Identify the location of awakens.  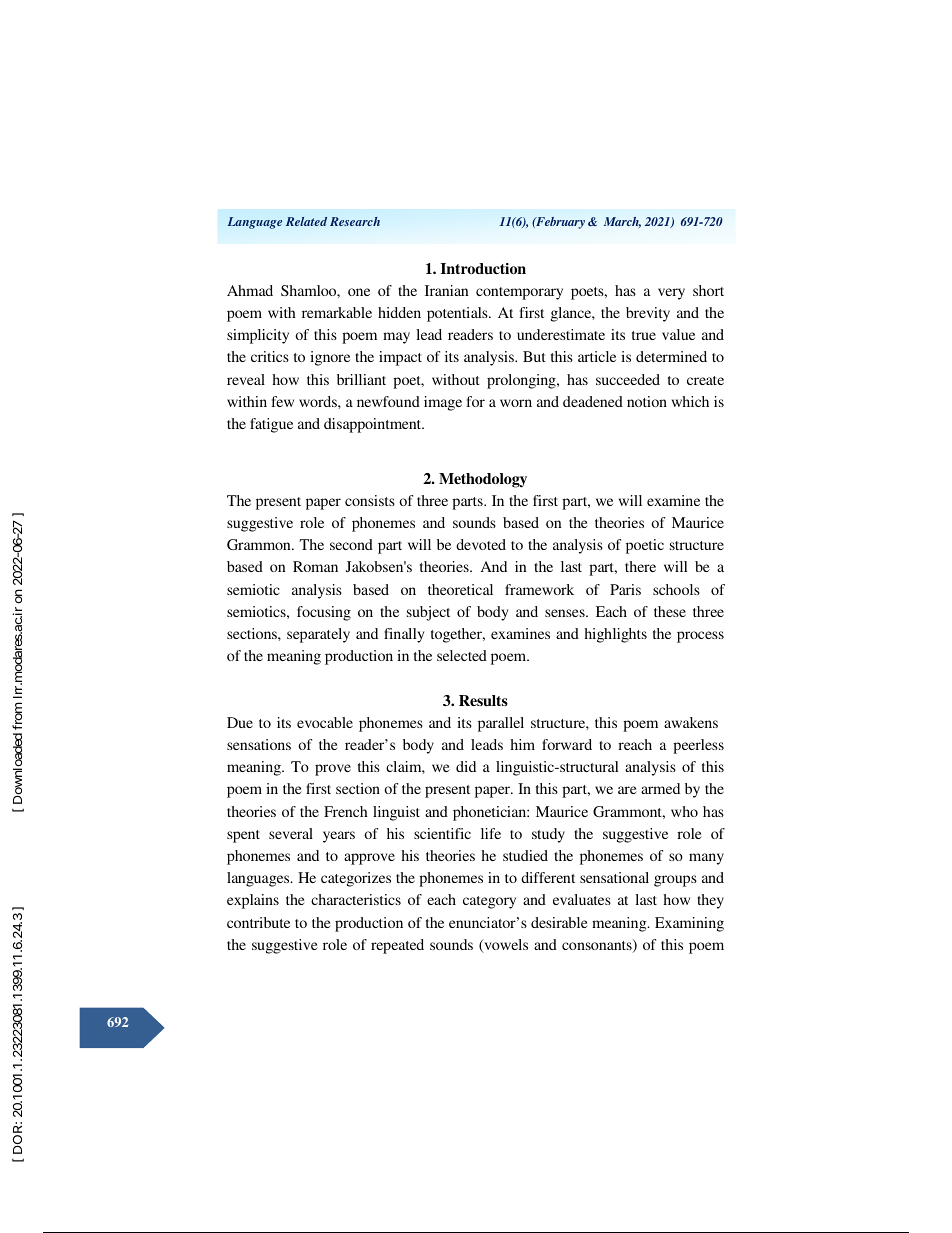
(691, 722).
